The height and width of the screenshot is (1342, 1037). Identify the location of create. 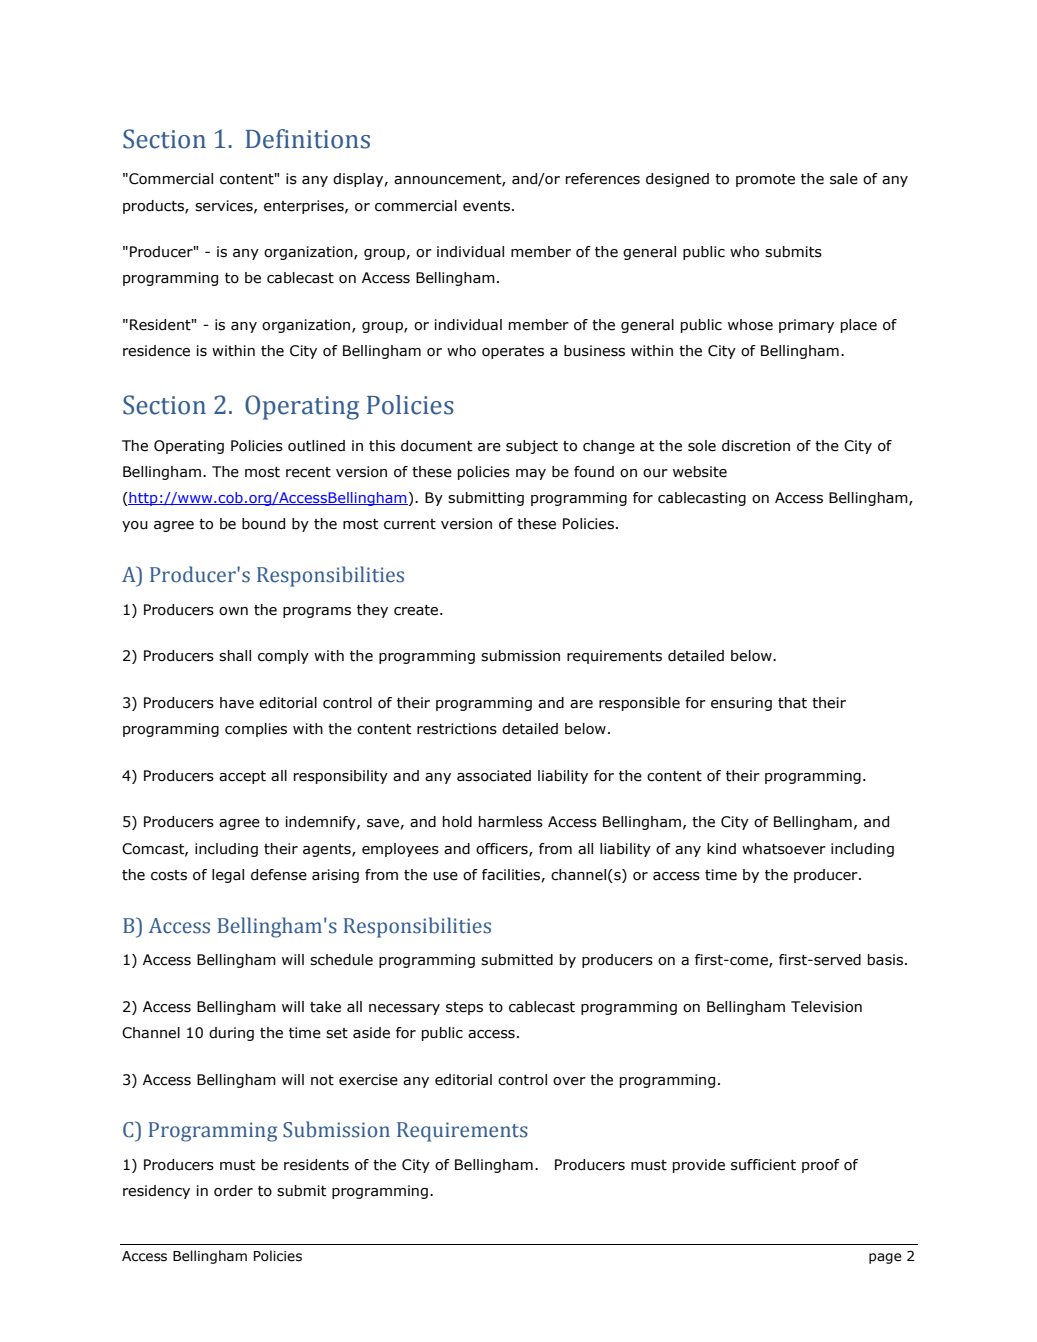
(417, 610).
